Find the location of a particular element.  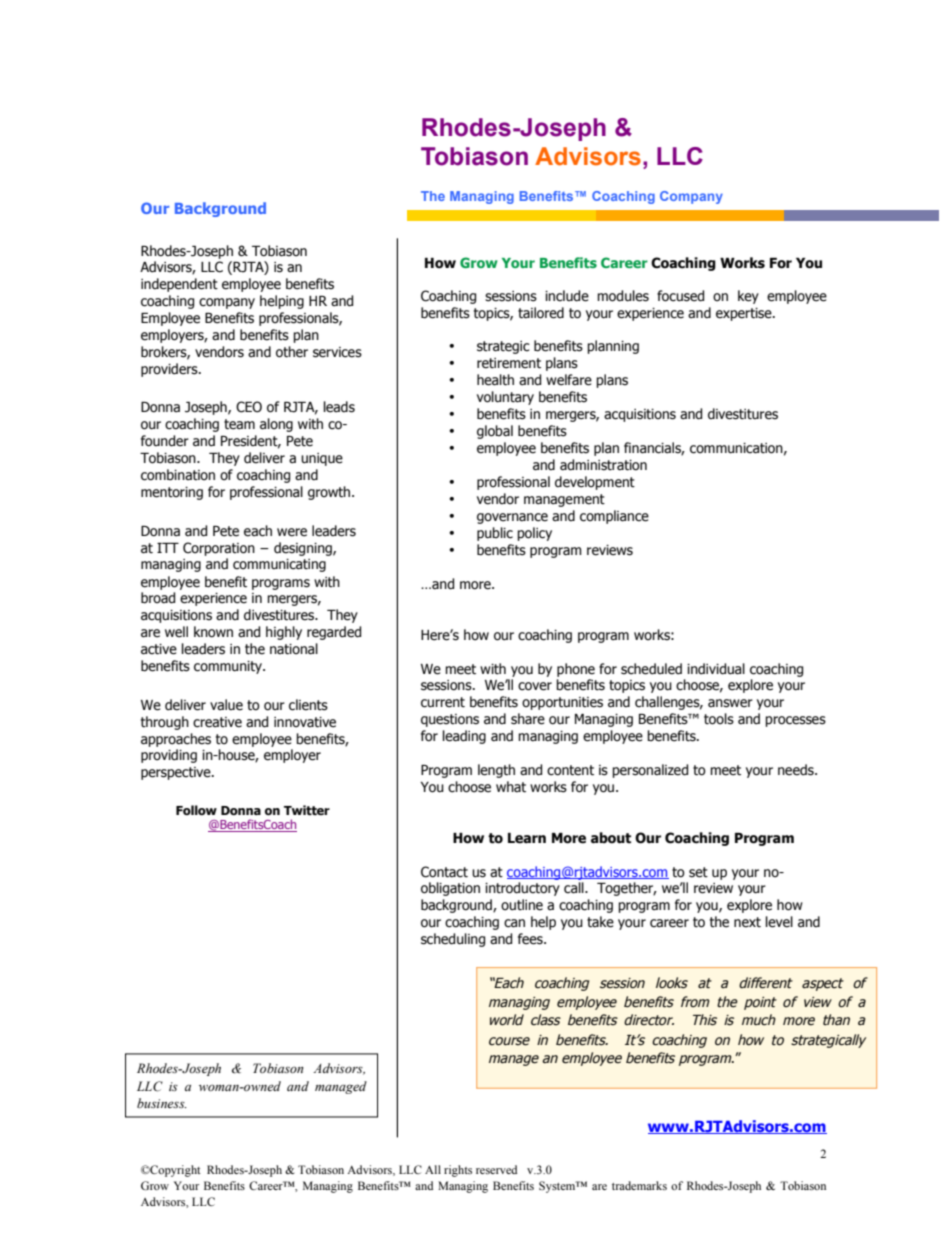

creative is located at coordinates (217, 722).
